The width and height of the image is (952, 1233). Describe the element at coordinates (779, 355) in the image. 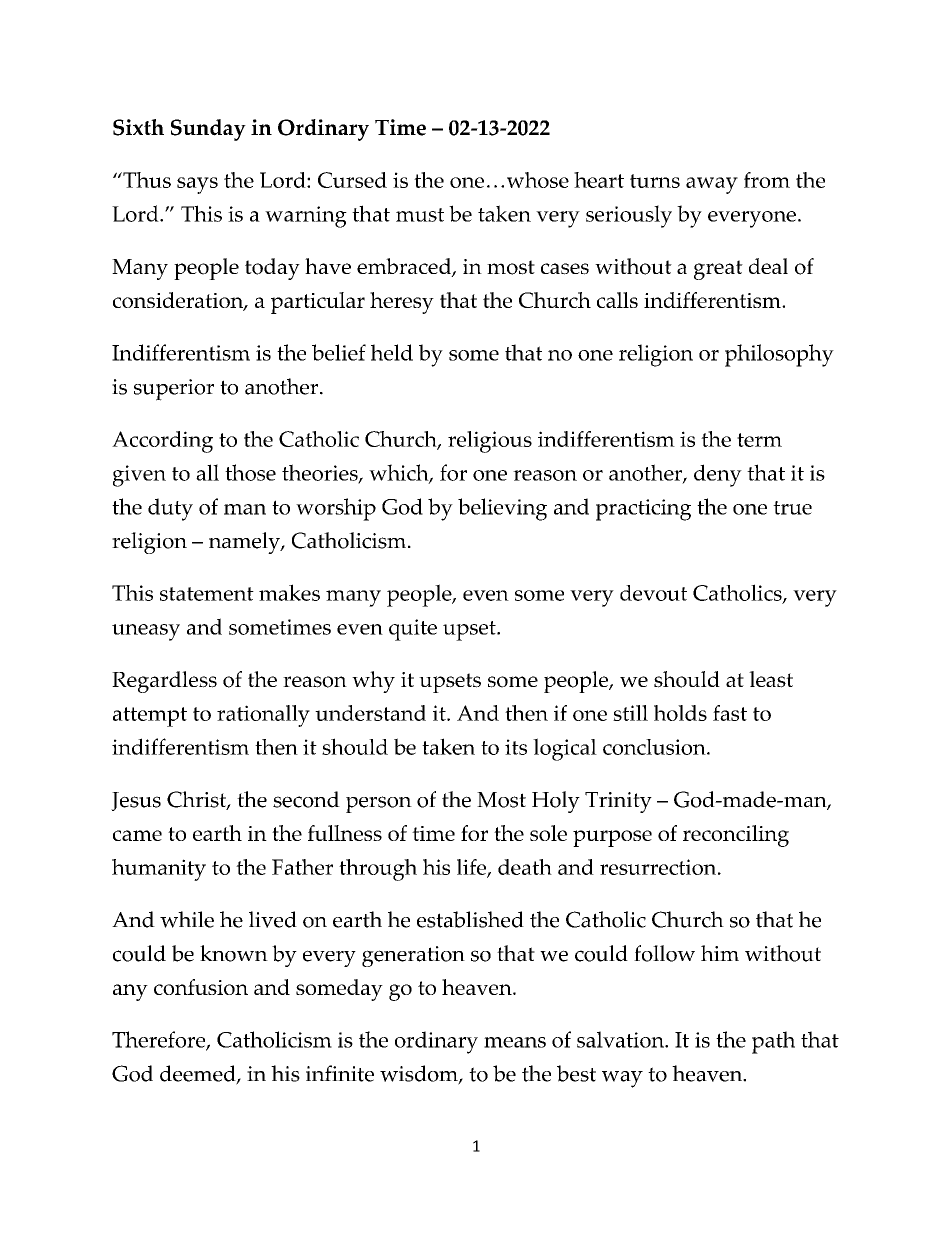

I see `philosophy` at that location.
